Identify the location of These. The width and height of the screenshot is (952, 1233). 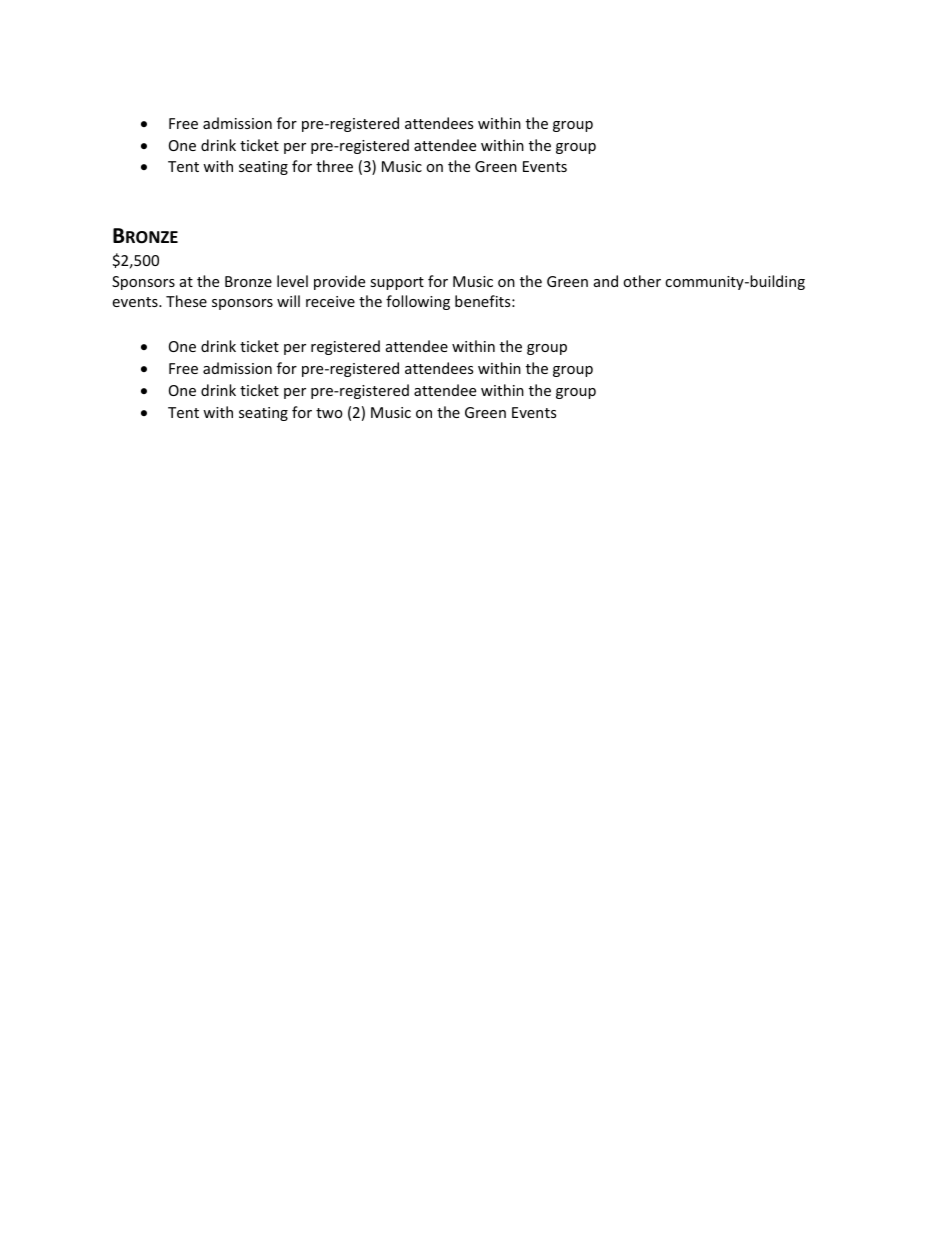
(186, 301).
